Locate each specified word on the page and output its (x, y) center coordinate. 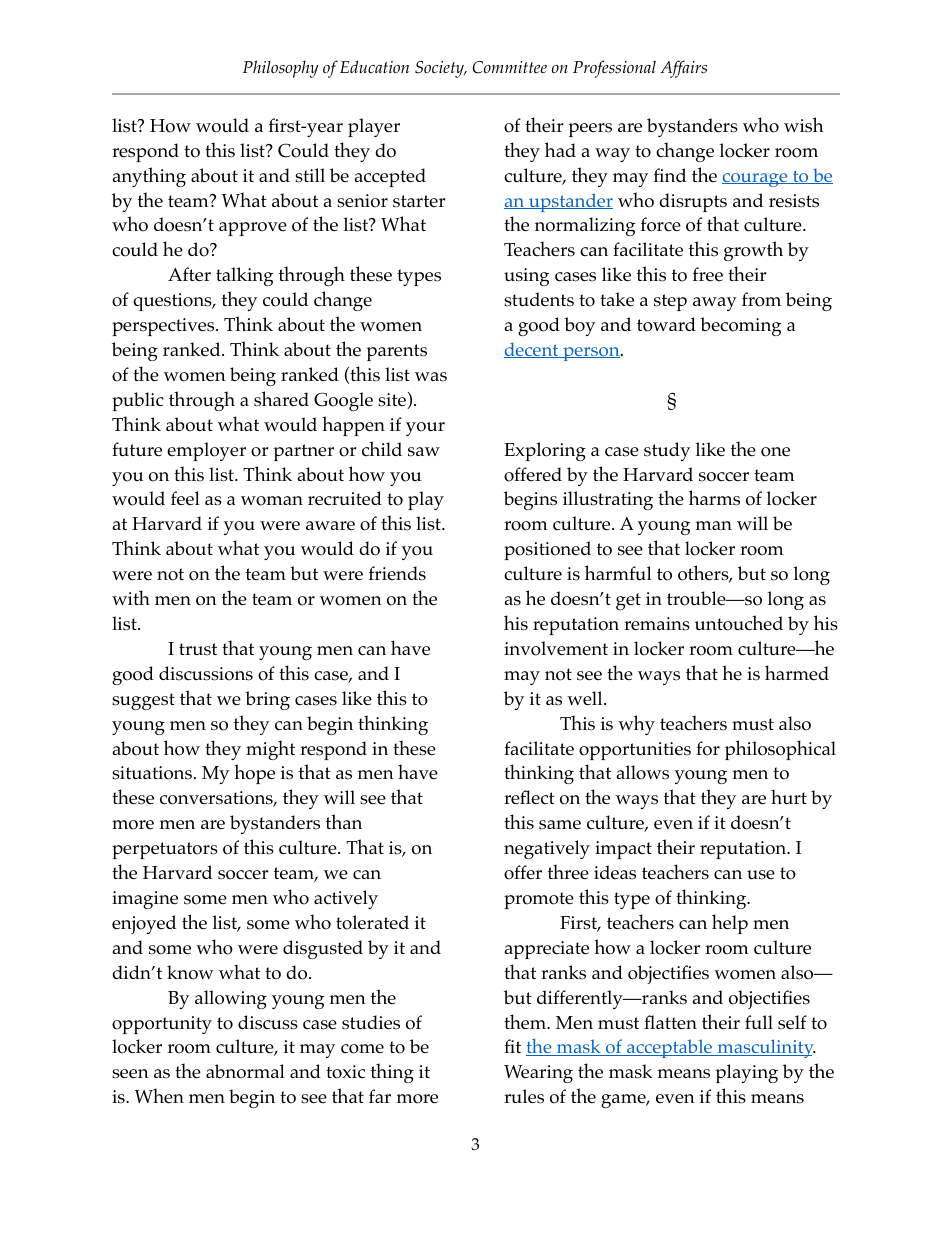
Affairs (683, 69)
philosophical (780, 750)
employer (206, 451)
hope (254, 774)
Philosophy (280, 69)
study (667, 451)
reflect (529, 797)
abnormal (245, 1071)
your (425, 429)
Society (441, 69)
